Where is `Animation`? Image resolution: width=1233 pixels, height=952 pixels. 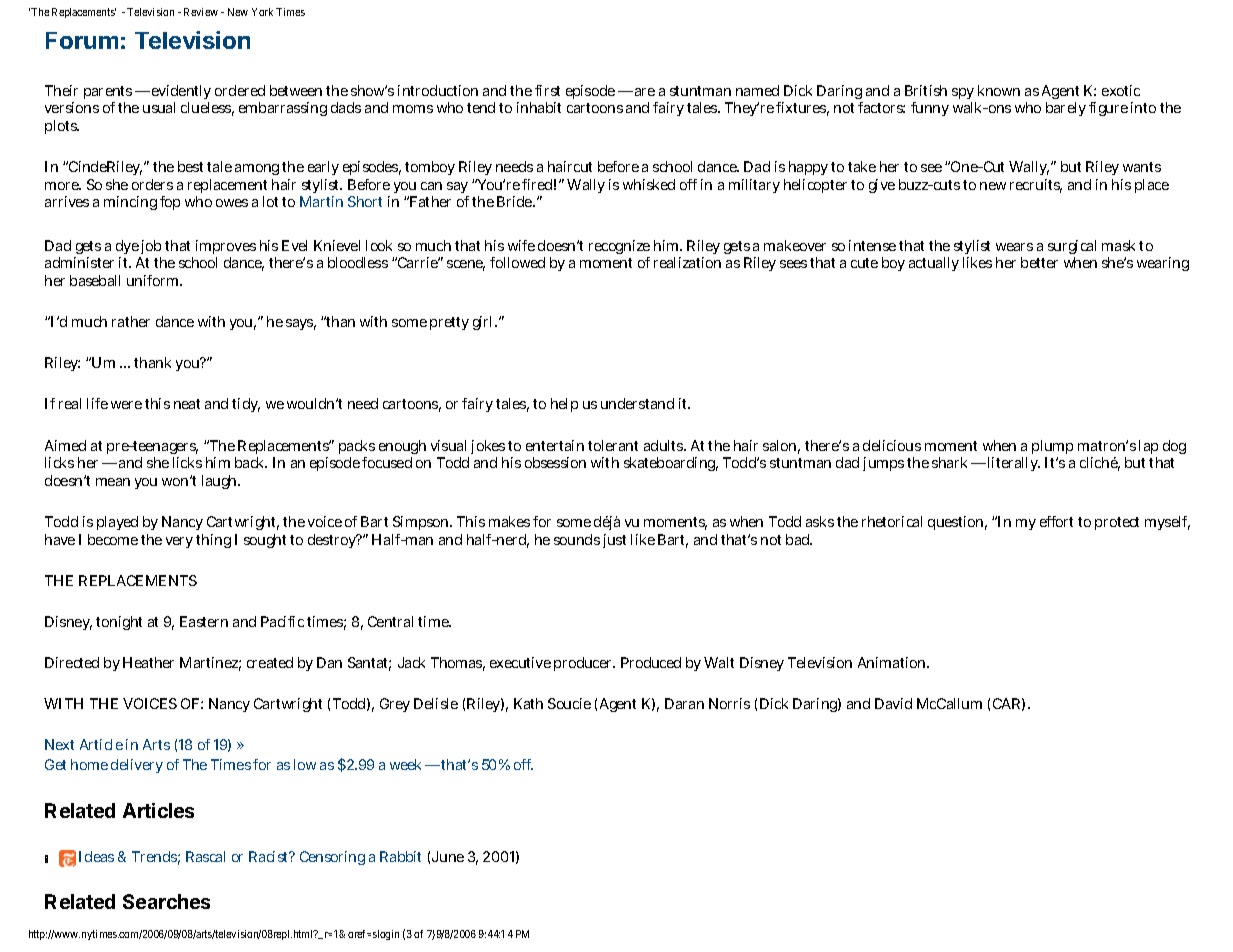 Animation is located at coordinates (893, 662).
